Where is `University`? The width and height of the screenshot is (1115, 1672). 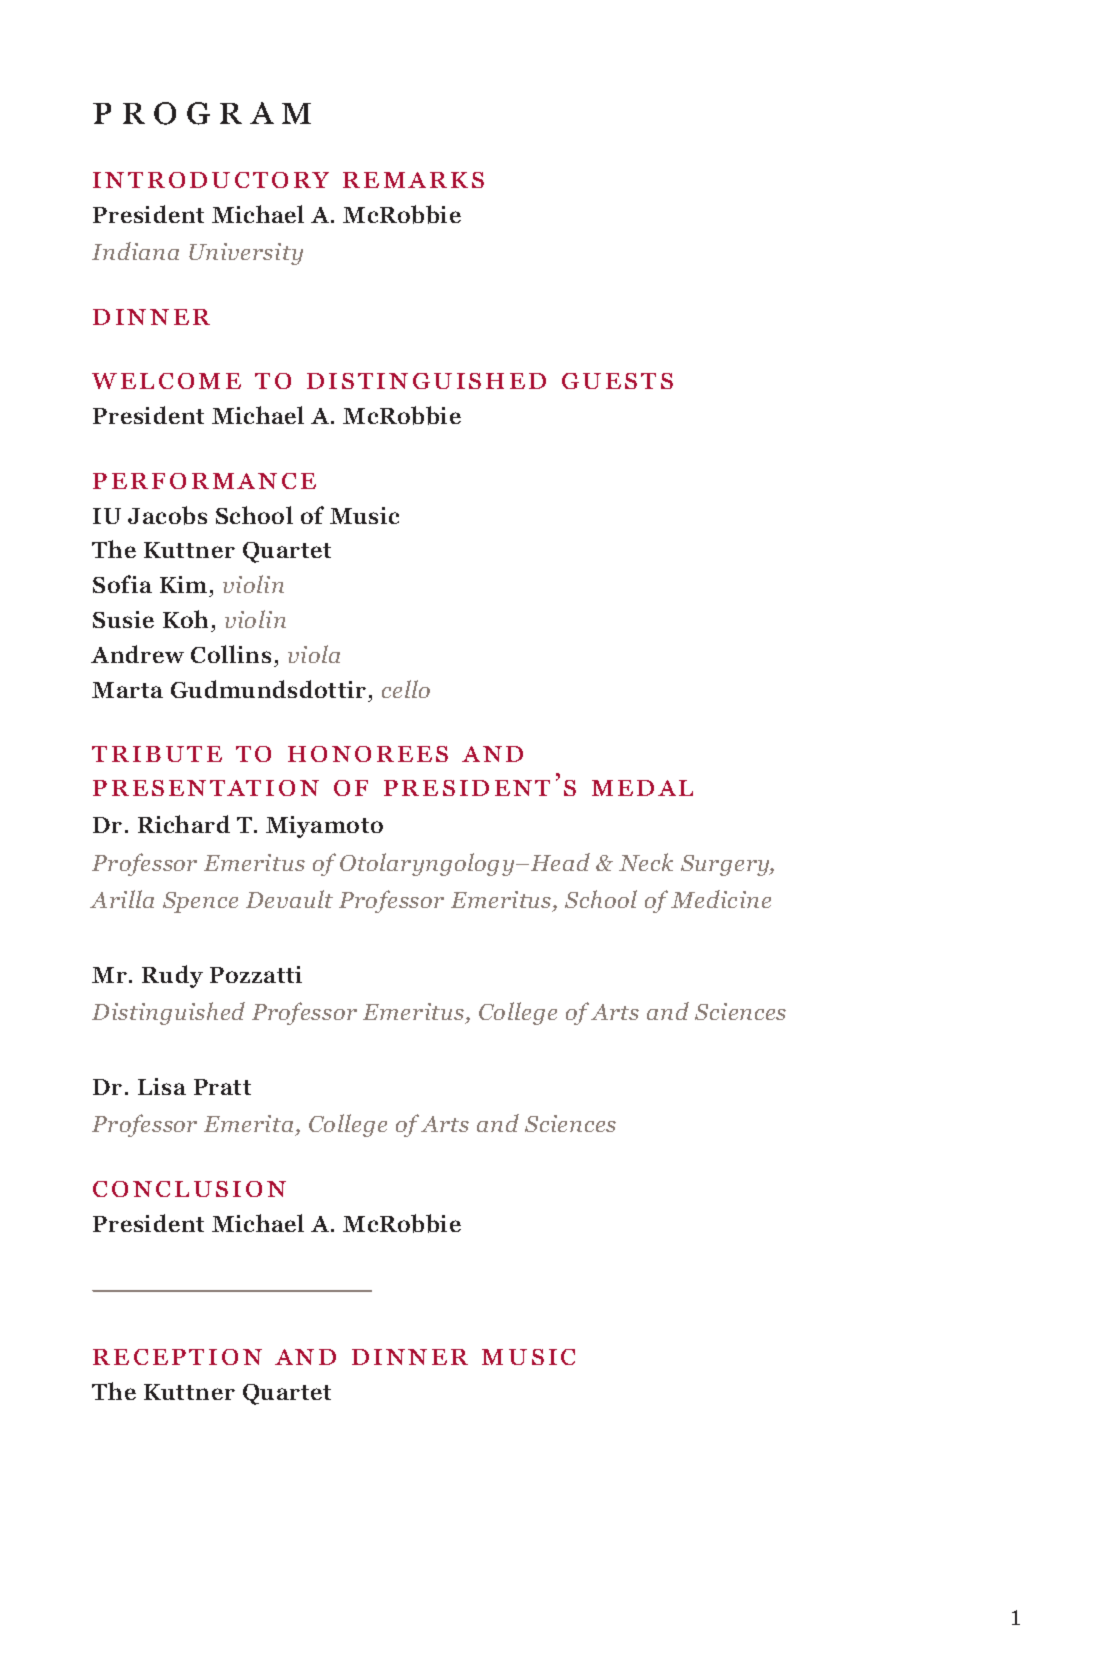
University is located at coordinates (246, 254).
